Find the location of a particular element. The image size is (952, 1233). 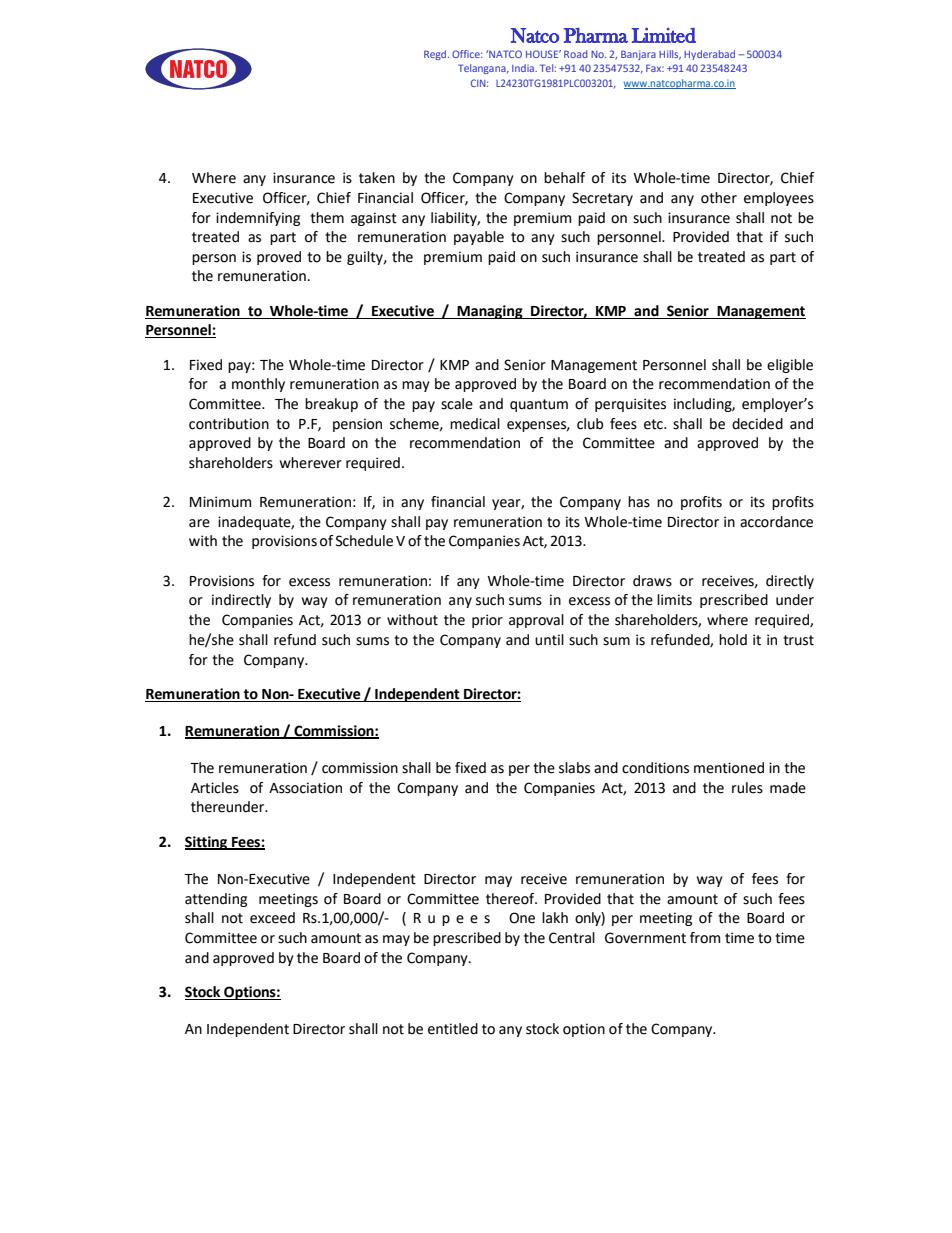

exceed is located at coordinates (272, 918).
